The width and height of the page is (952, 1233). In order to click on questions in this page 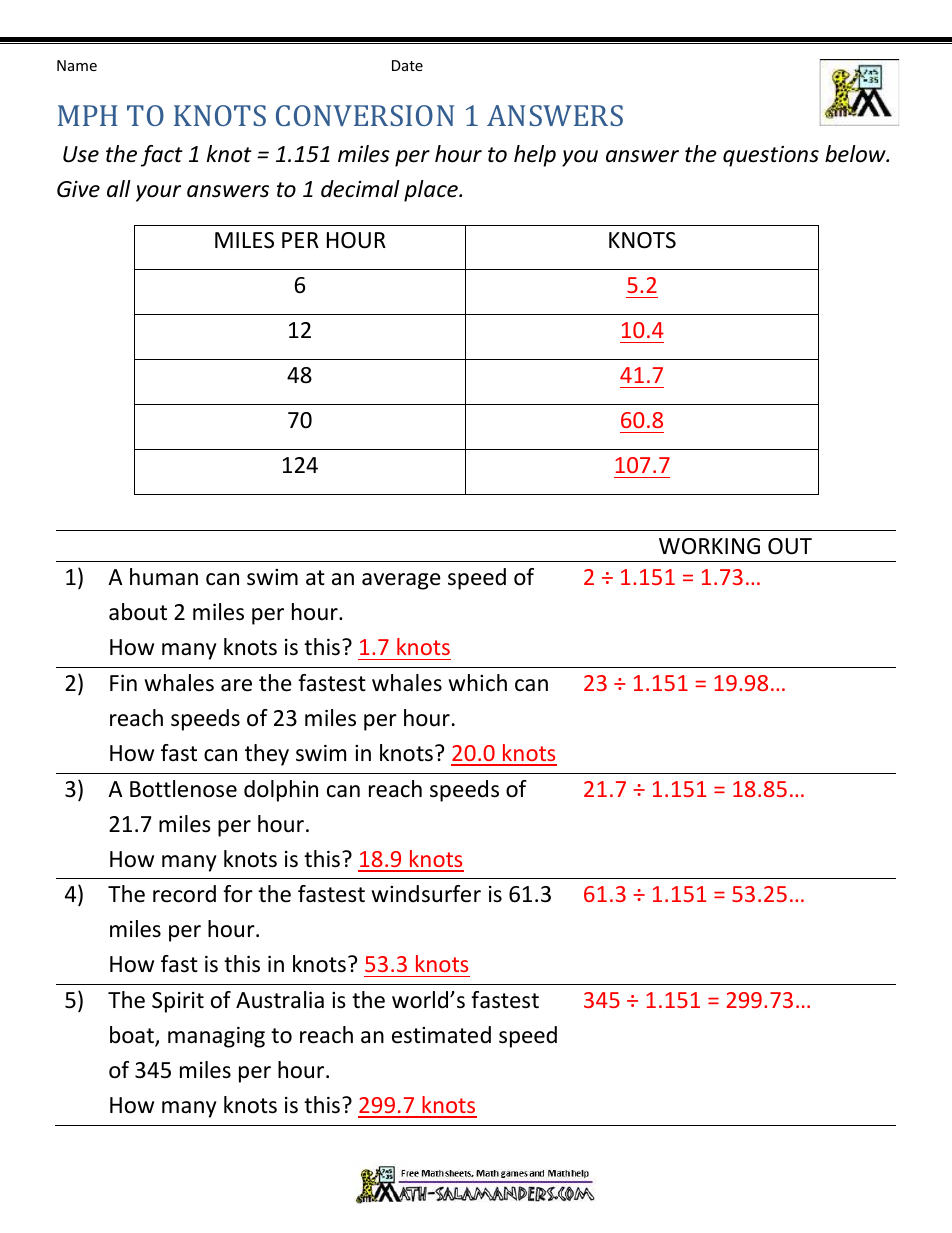, I will do `click(771, 156)`.
